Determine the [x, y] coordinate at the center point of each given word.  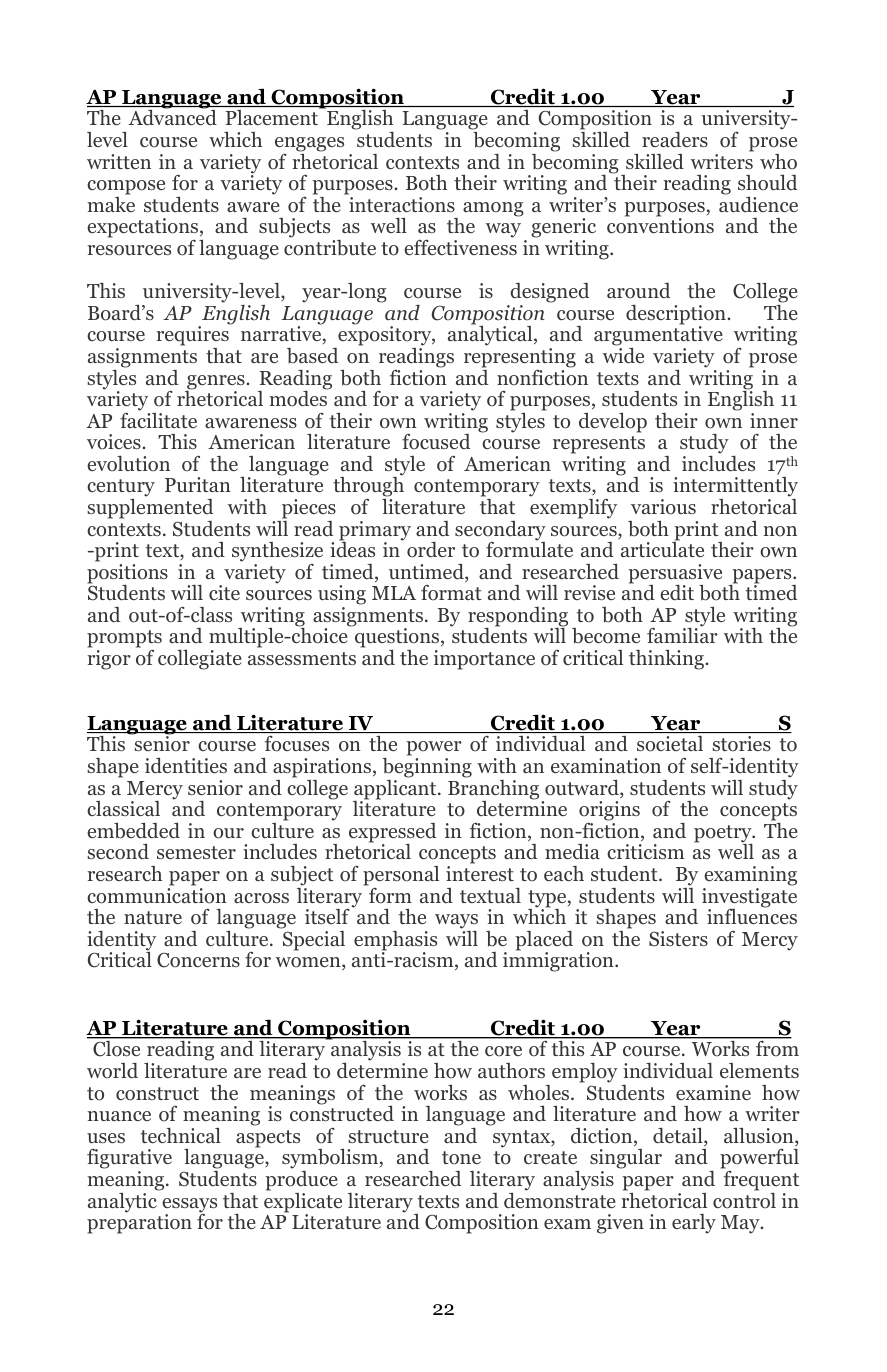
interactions [402, 205]
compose [126, 187]
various [663, 507]
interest [480, 873]
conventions [660, 225]
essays [189, 1206]
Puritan [198, 484]
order [431, 550]
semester [196, 852]
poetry [724, 835]
